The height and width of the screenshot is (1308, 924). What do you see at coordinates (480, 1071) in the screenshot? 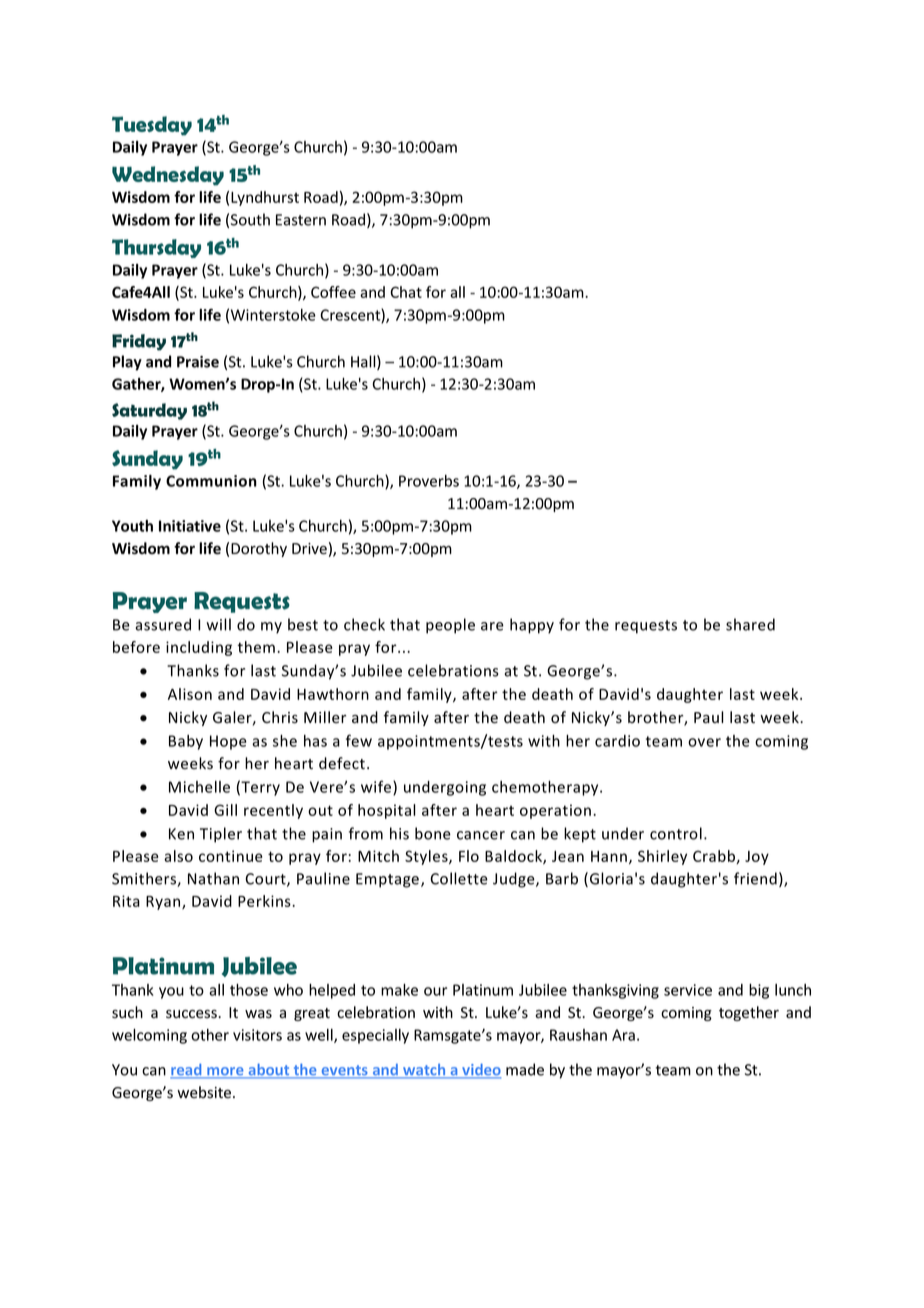
I see `video` at bounding box center [480, 1071].
